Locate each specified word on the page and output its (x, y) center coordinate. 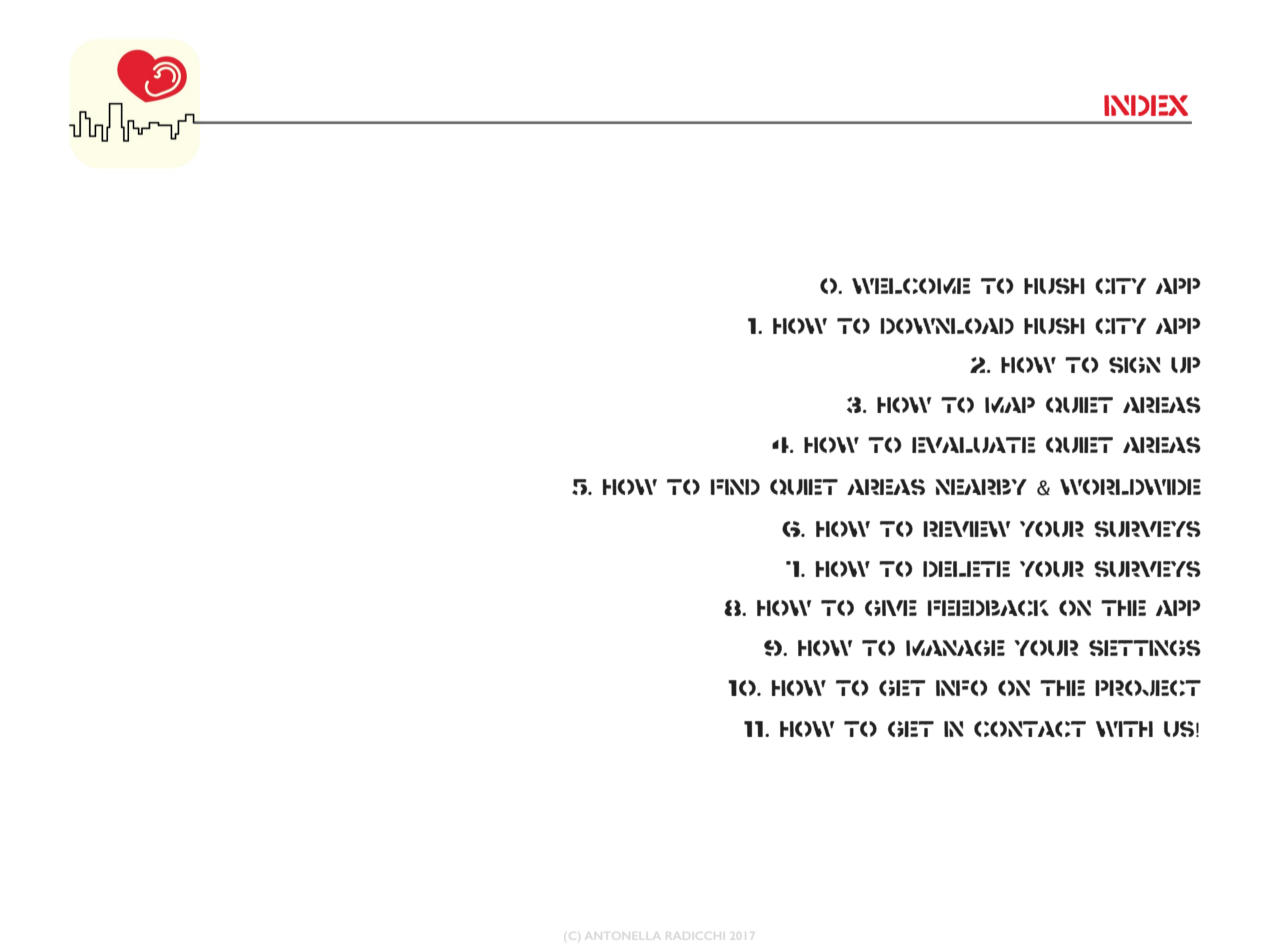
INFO (962, 688)
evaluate (973, 445)
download (947, 326)
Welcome (911, 286)
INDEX (1146, 105)
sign (1135, 365)
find (735, 487)
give (891, 608)
